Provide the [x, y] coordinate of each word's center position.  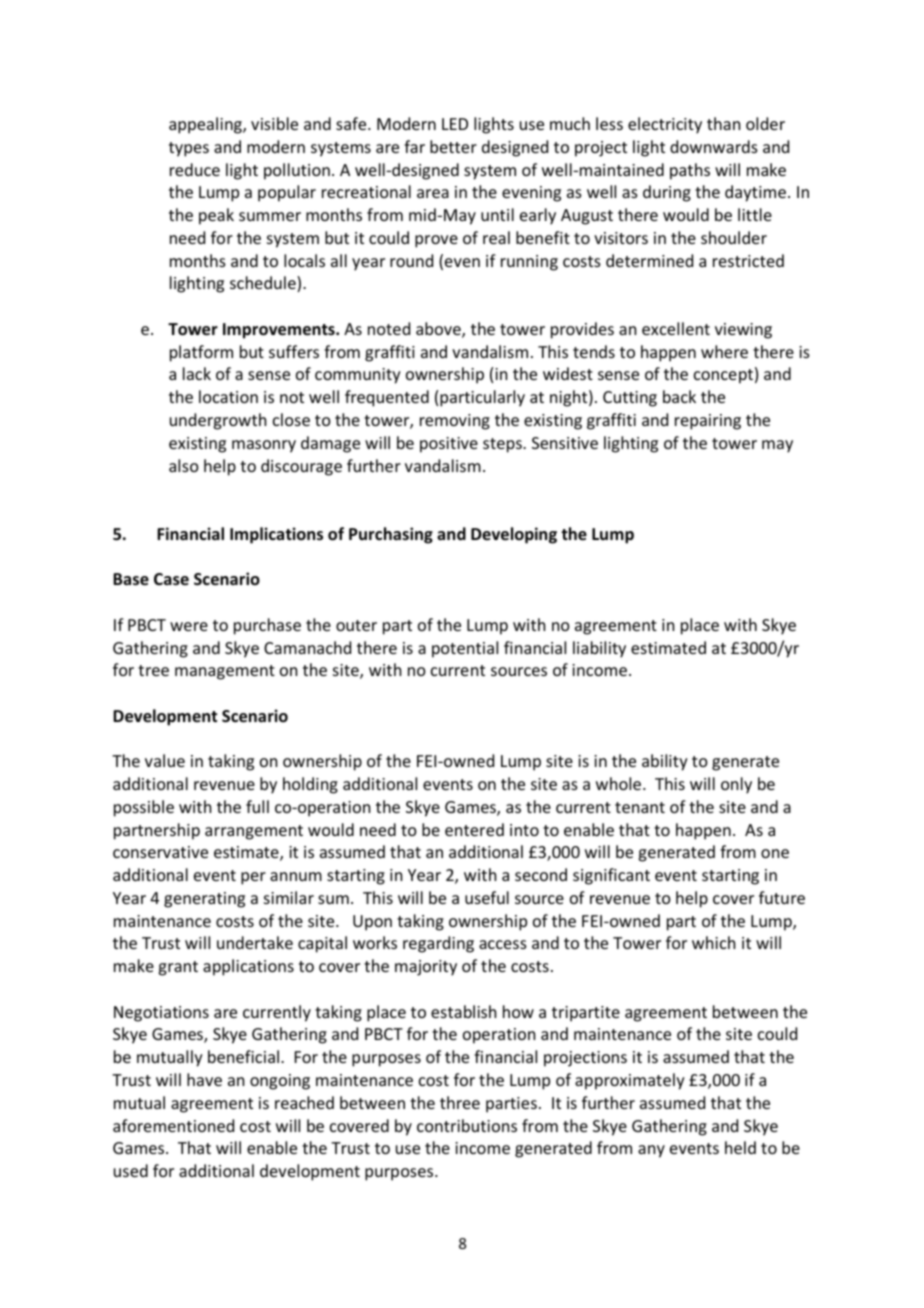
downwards [714, 146]
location [228, 396]
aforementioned [173, 1125]
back [679, 396]
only [736, 785]
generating [204, 900]
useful [487, 897]
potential [465, 649]
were [189, 626]
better [453, 146]
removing [455, 422]
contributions [467, 1125]
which [713, 942]
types [189, 149]
